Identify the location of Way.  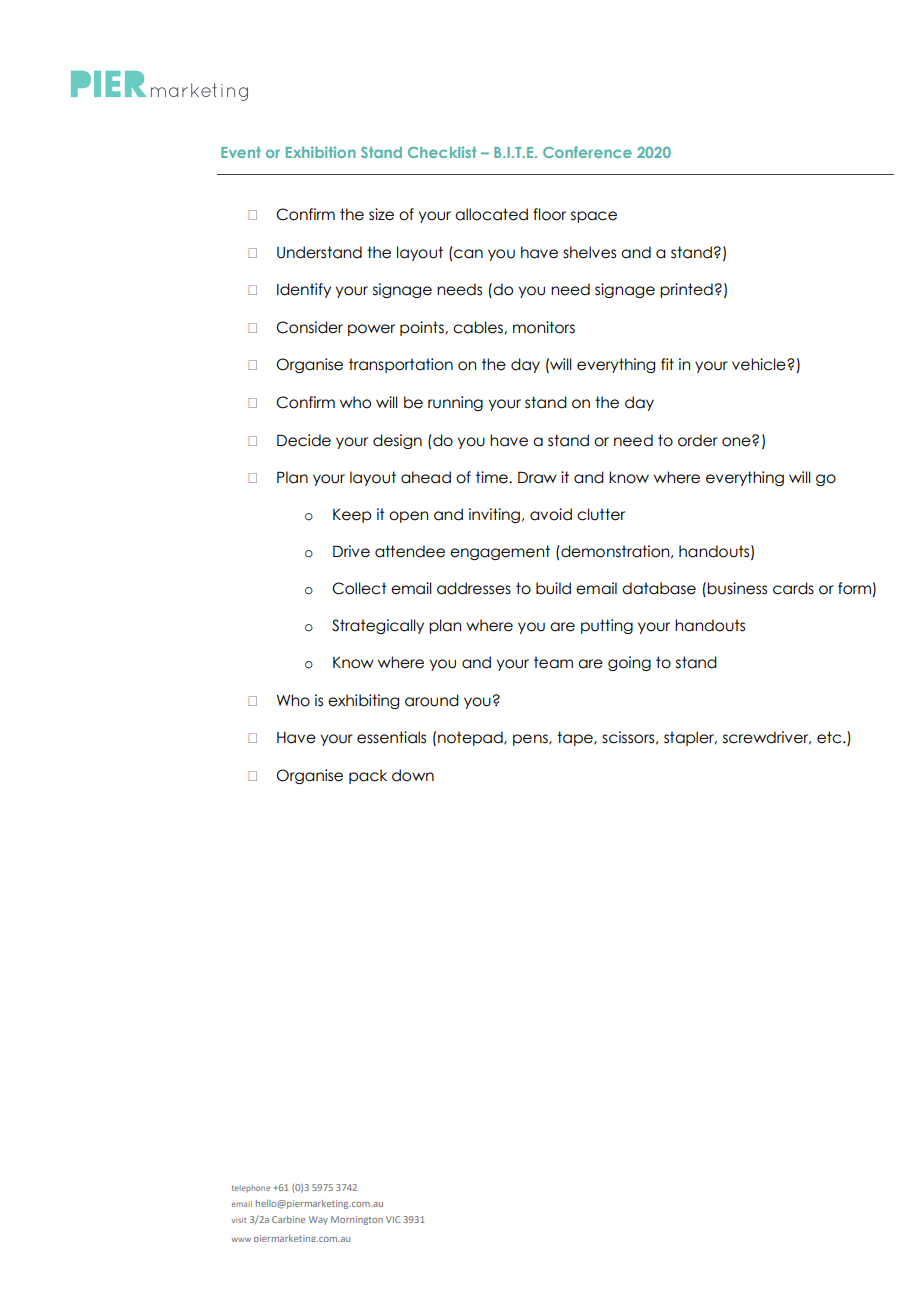
(318, 1220).
